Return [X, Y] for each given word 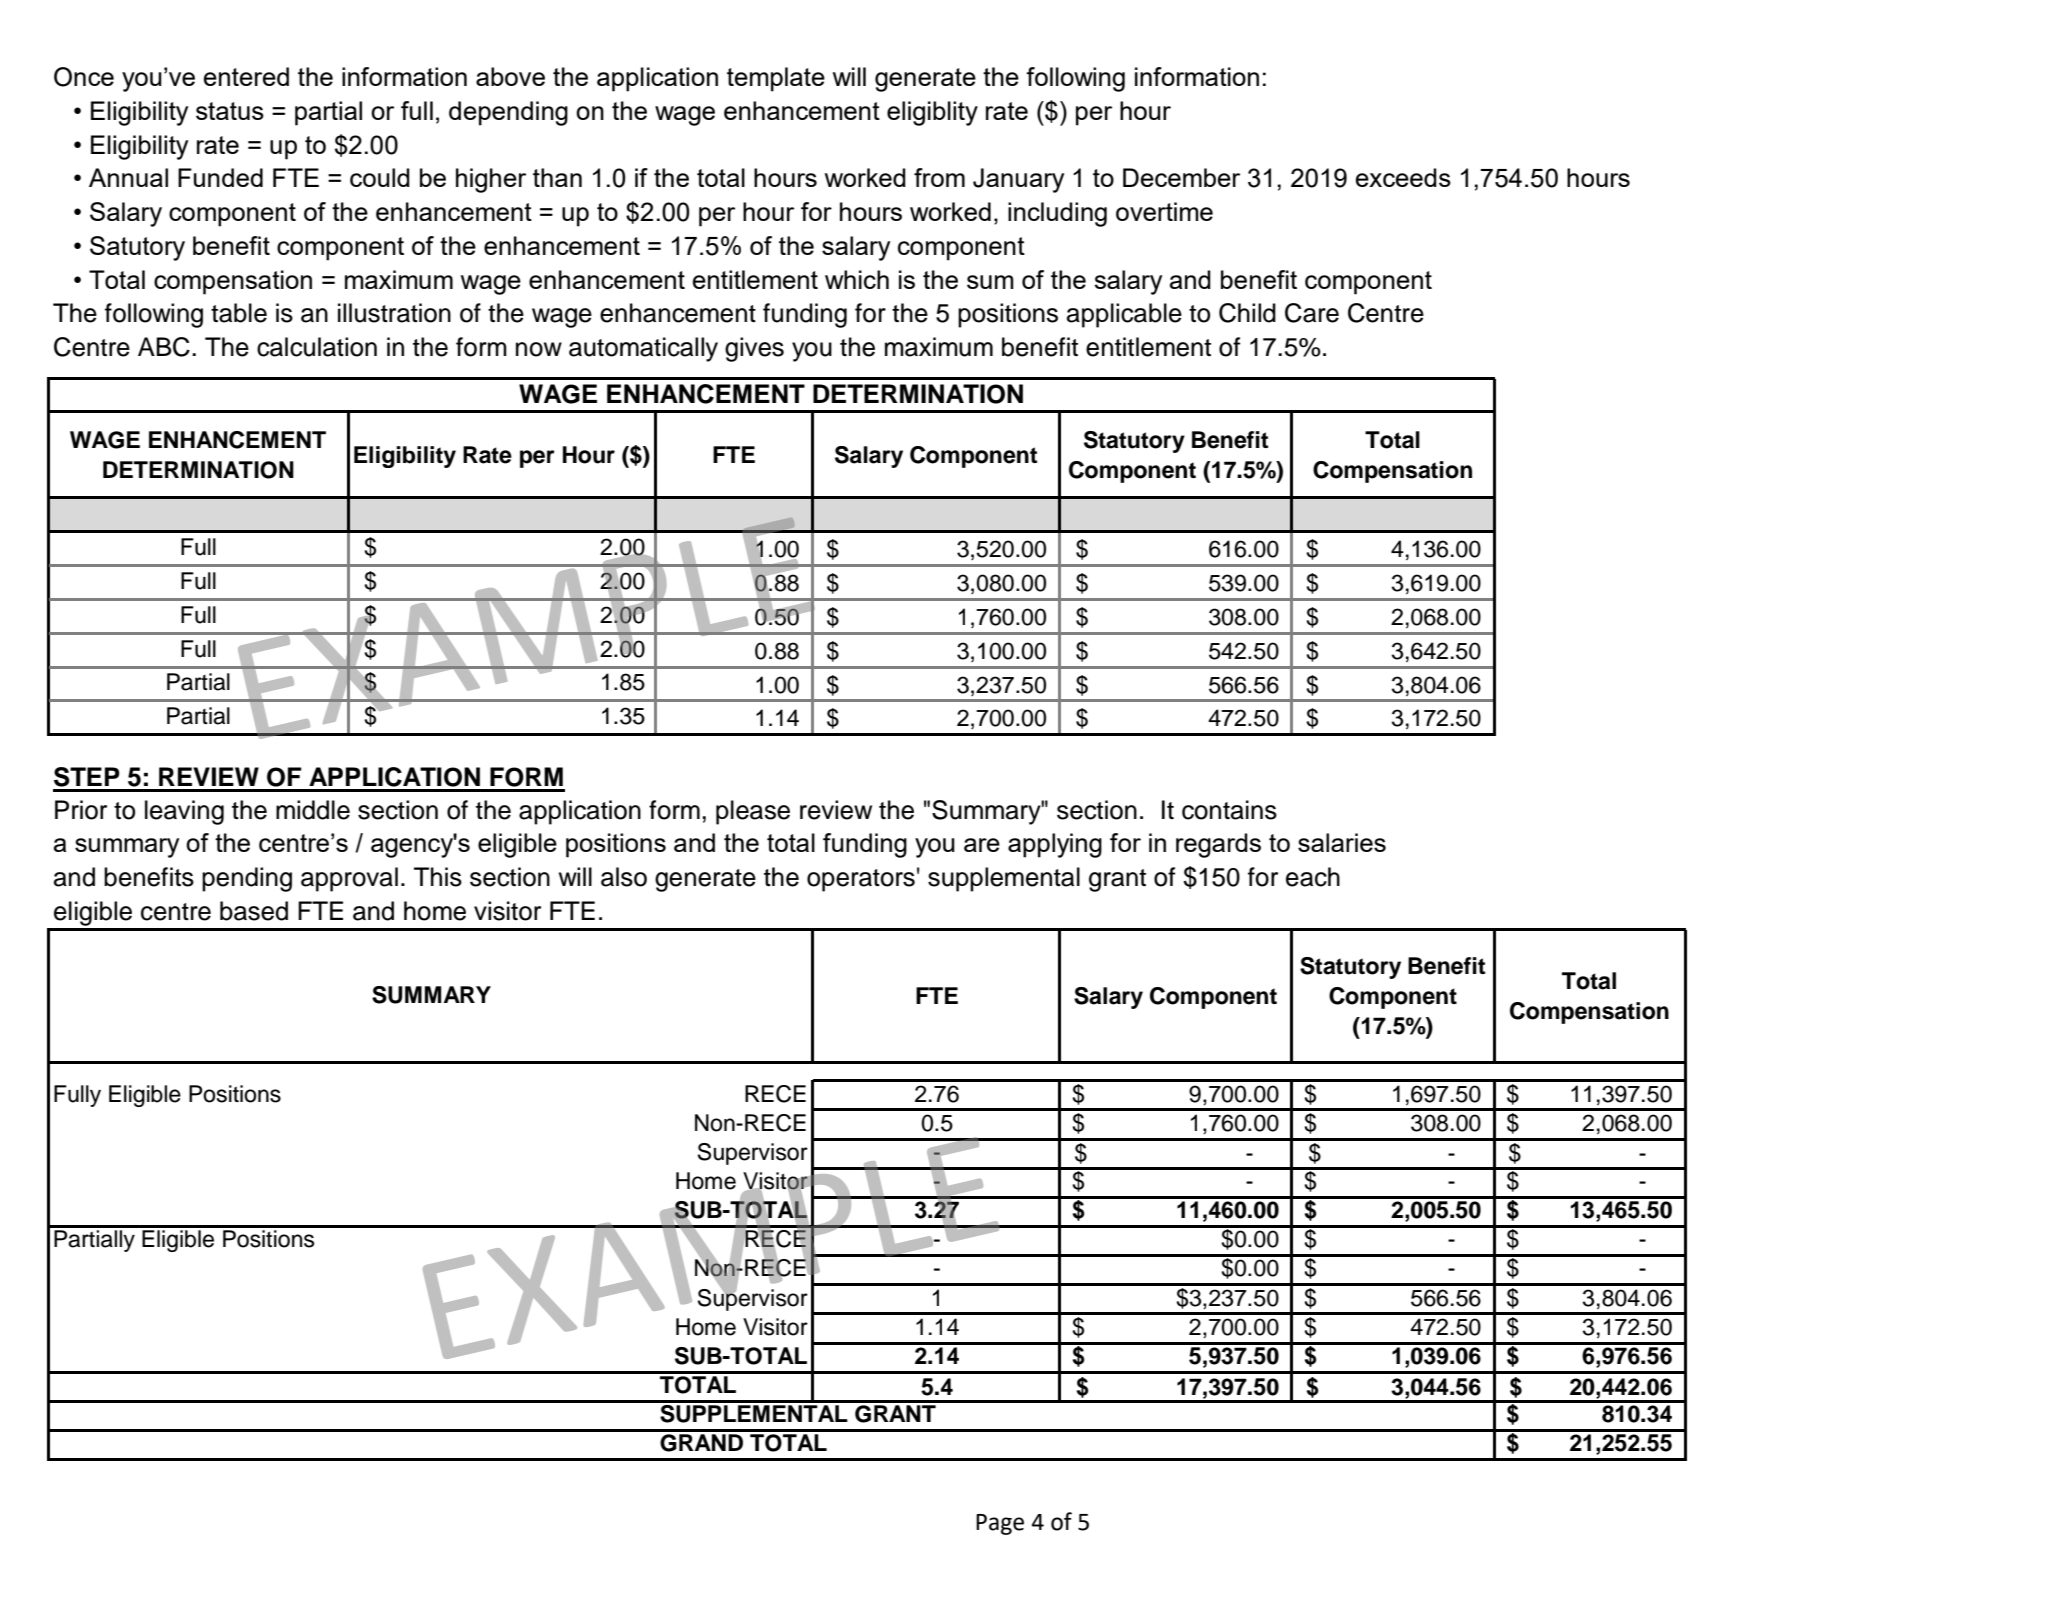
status [230, 111]
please [753, 812]
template [776, 79]
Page [1000, 1524]
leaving [184, 812]
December [1181, 177]
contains [1229, 810]
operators [861, 880]
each [1313, 877]
